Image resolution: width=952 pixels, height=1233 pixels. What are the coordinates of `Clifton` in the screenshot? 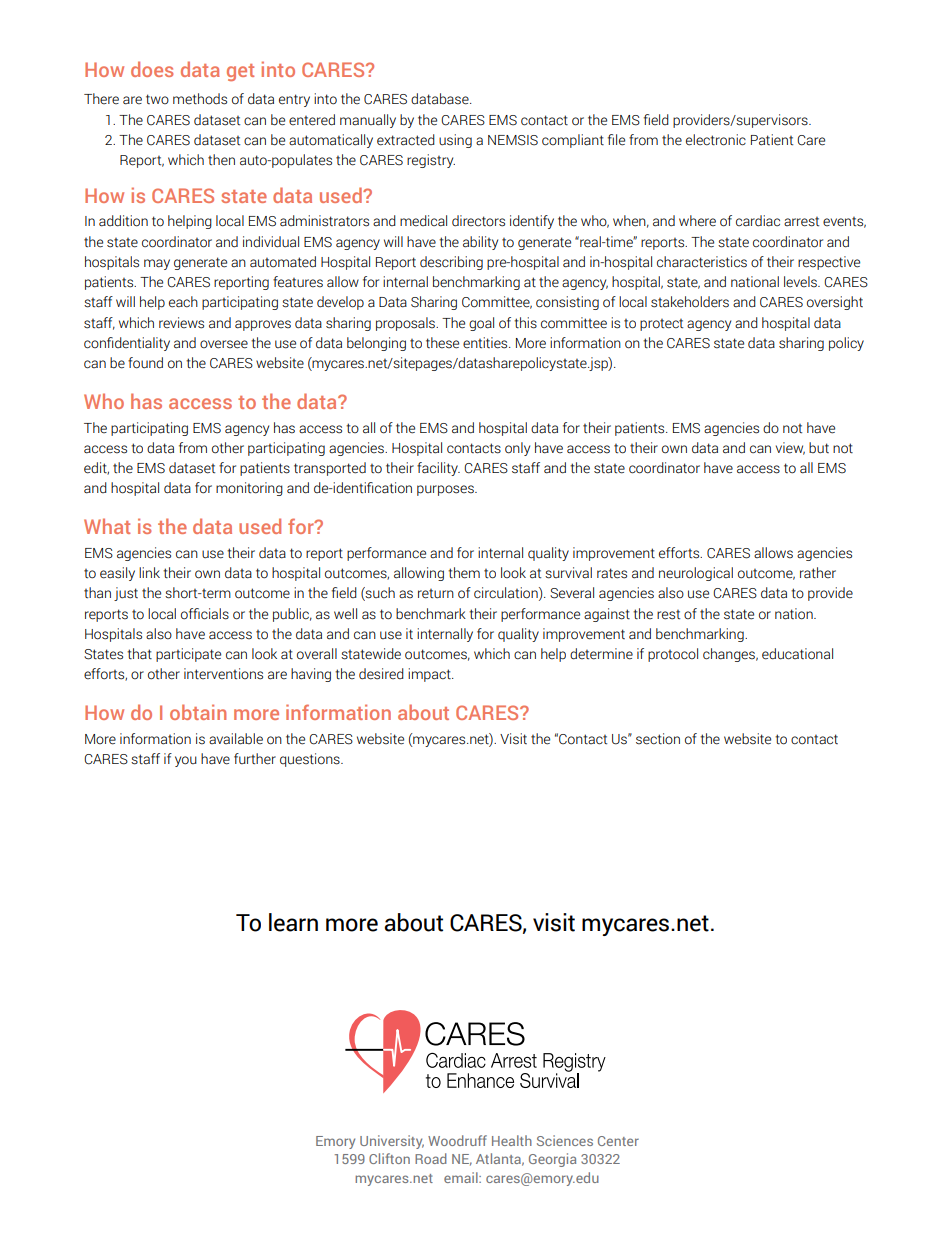 It's located at (389, 1158).
